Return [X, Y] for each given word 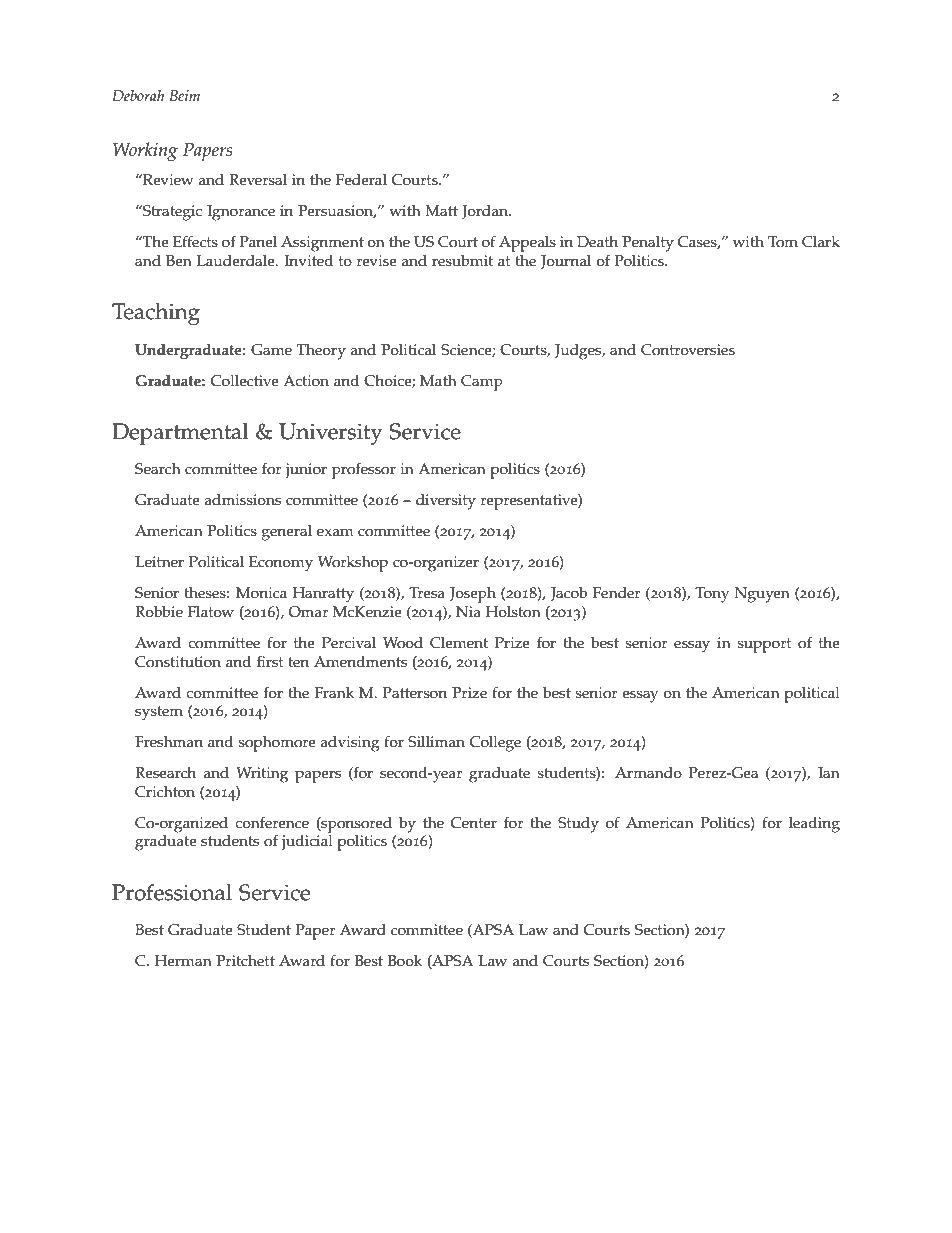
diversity [446, 502]
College [495, 744]
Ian [829, 772]
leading [814, 825]
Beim [184, 95]
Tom [783, 242]
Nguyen [762, 595]
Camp [482, 383]
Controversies [688, 350]
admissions [242, 500]
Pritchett [245, 961]
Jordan [486, 212]
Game [271, 350]
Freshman [169, 742]
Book [405, 961]
